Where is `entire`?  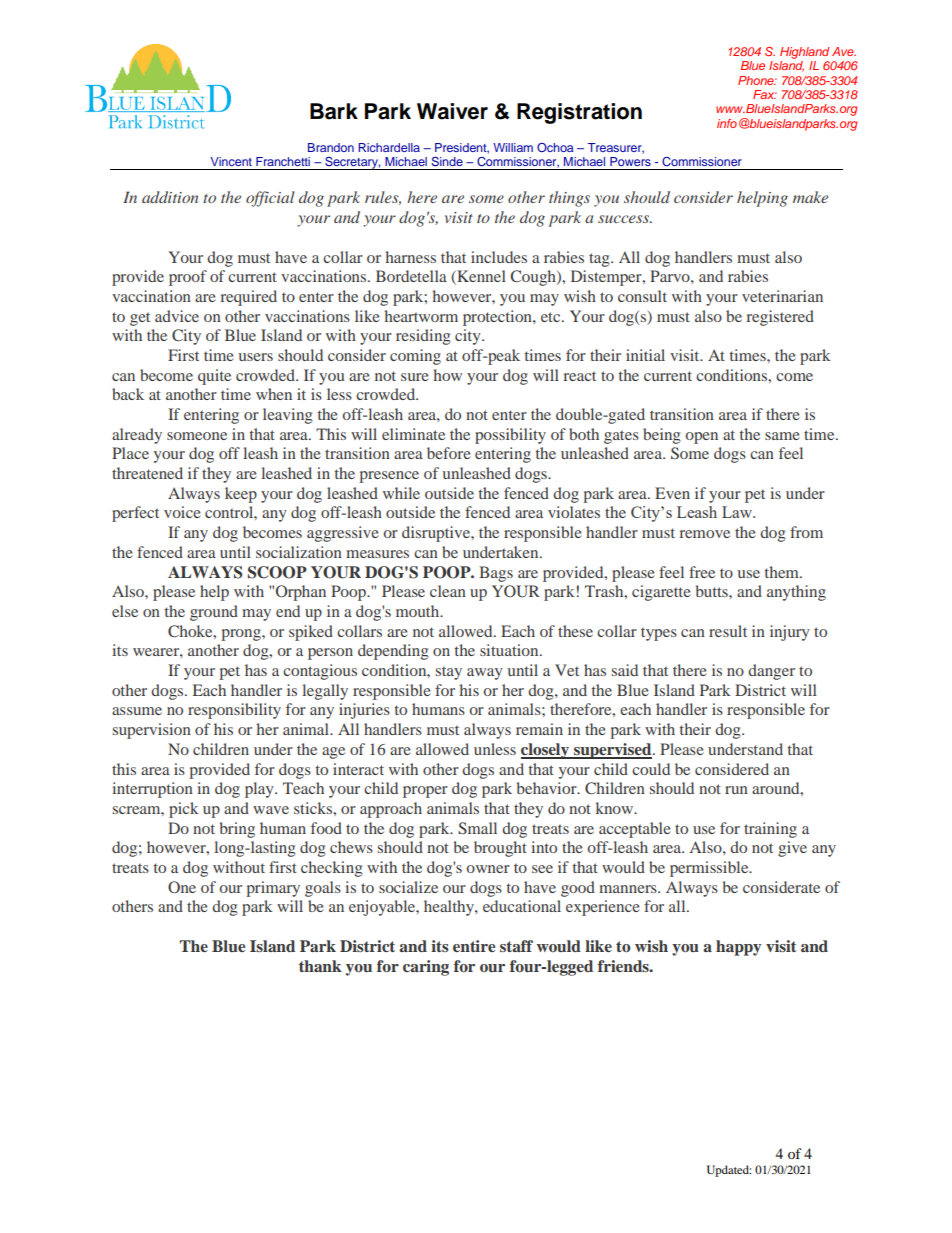 entire is located at coordinates (474, 946).
